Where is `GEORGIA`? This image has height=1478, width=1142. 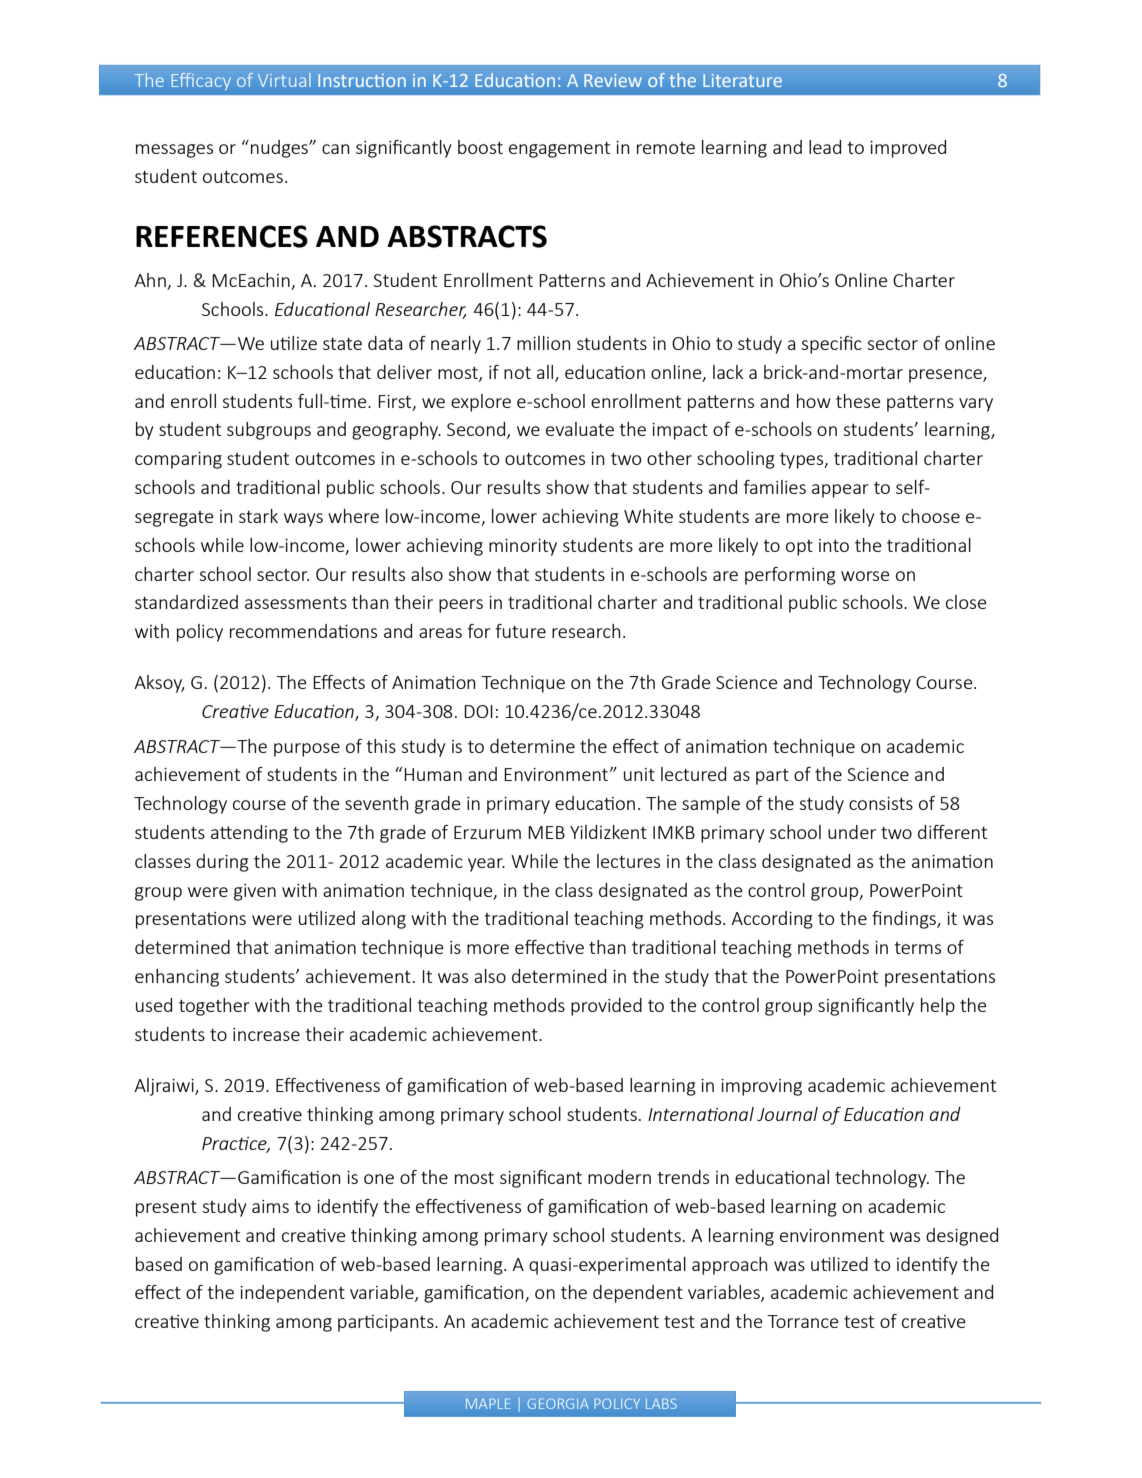 GEORGIA is located at coordinates (558, 1403).
